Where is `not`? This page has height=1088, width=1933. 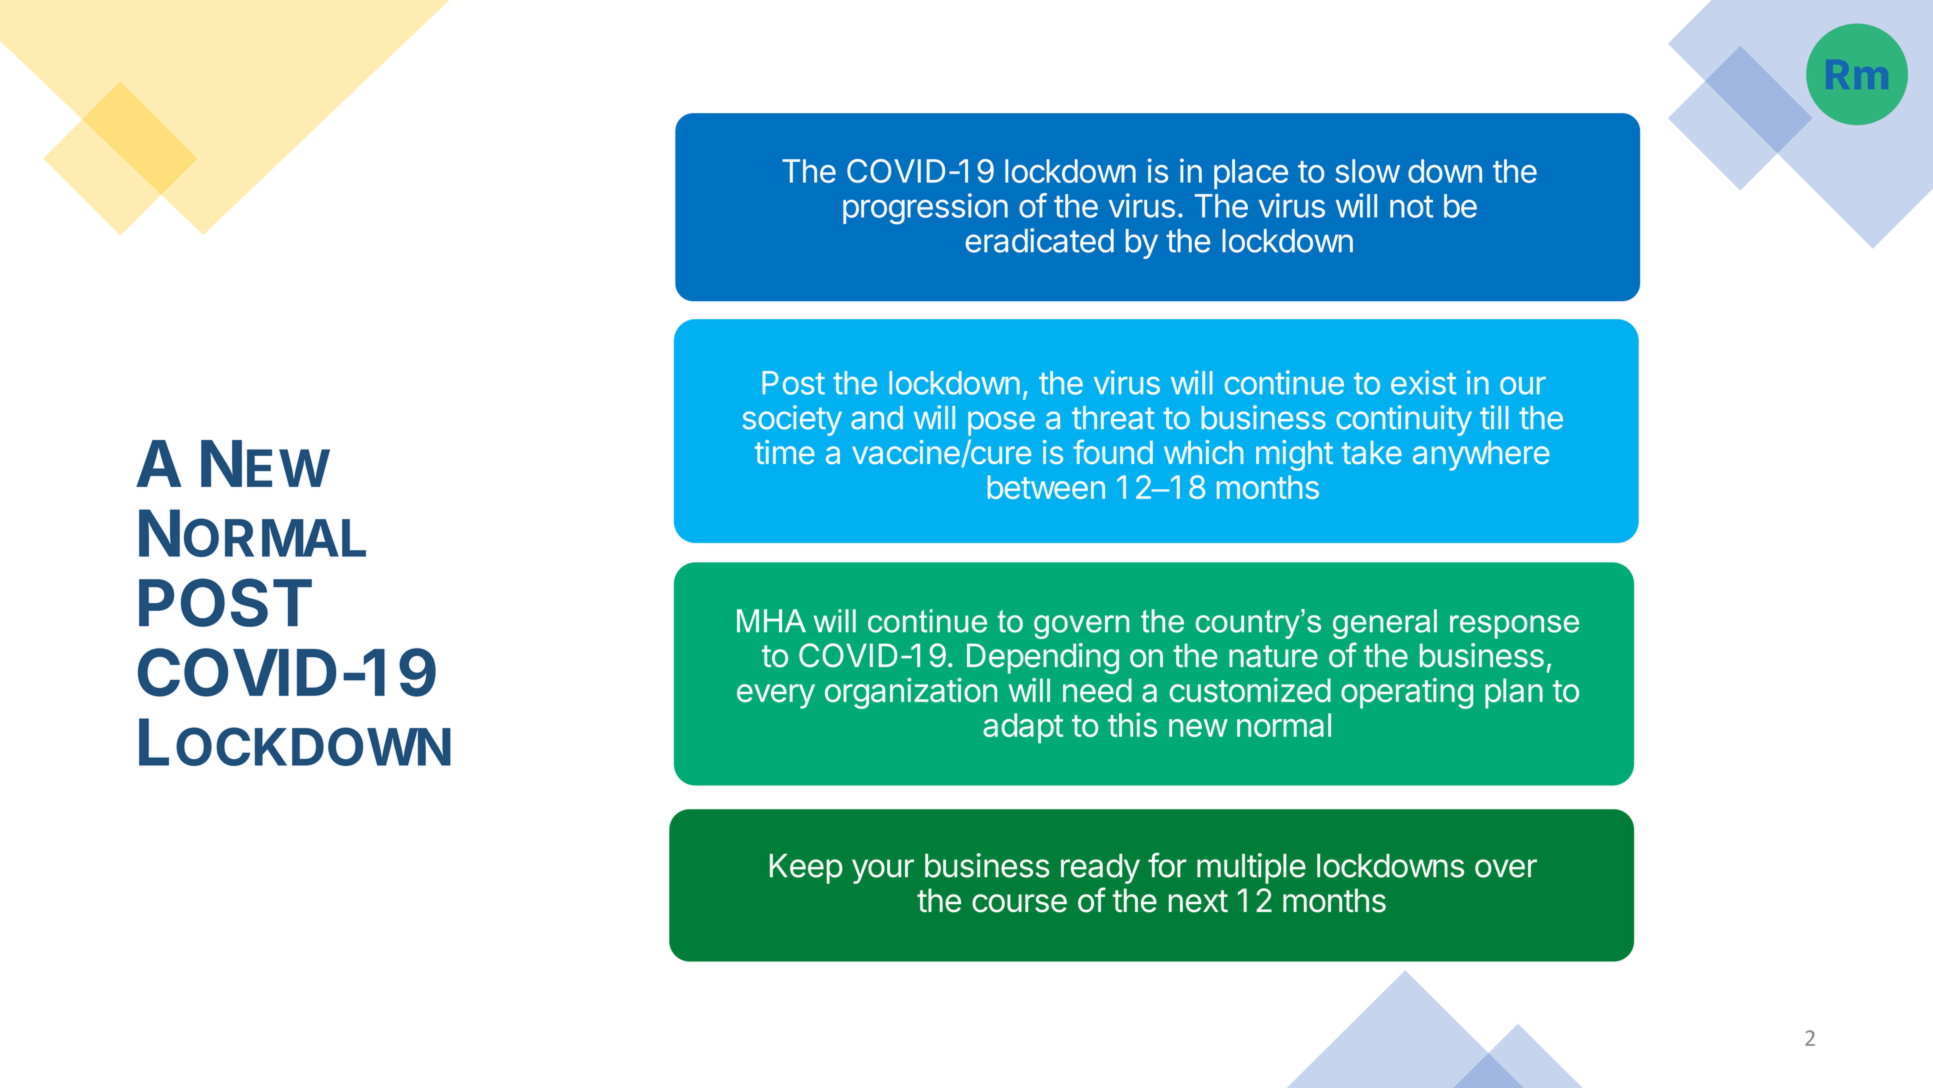 not is located at coordinates (1411, 207).
